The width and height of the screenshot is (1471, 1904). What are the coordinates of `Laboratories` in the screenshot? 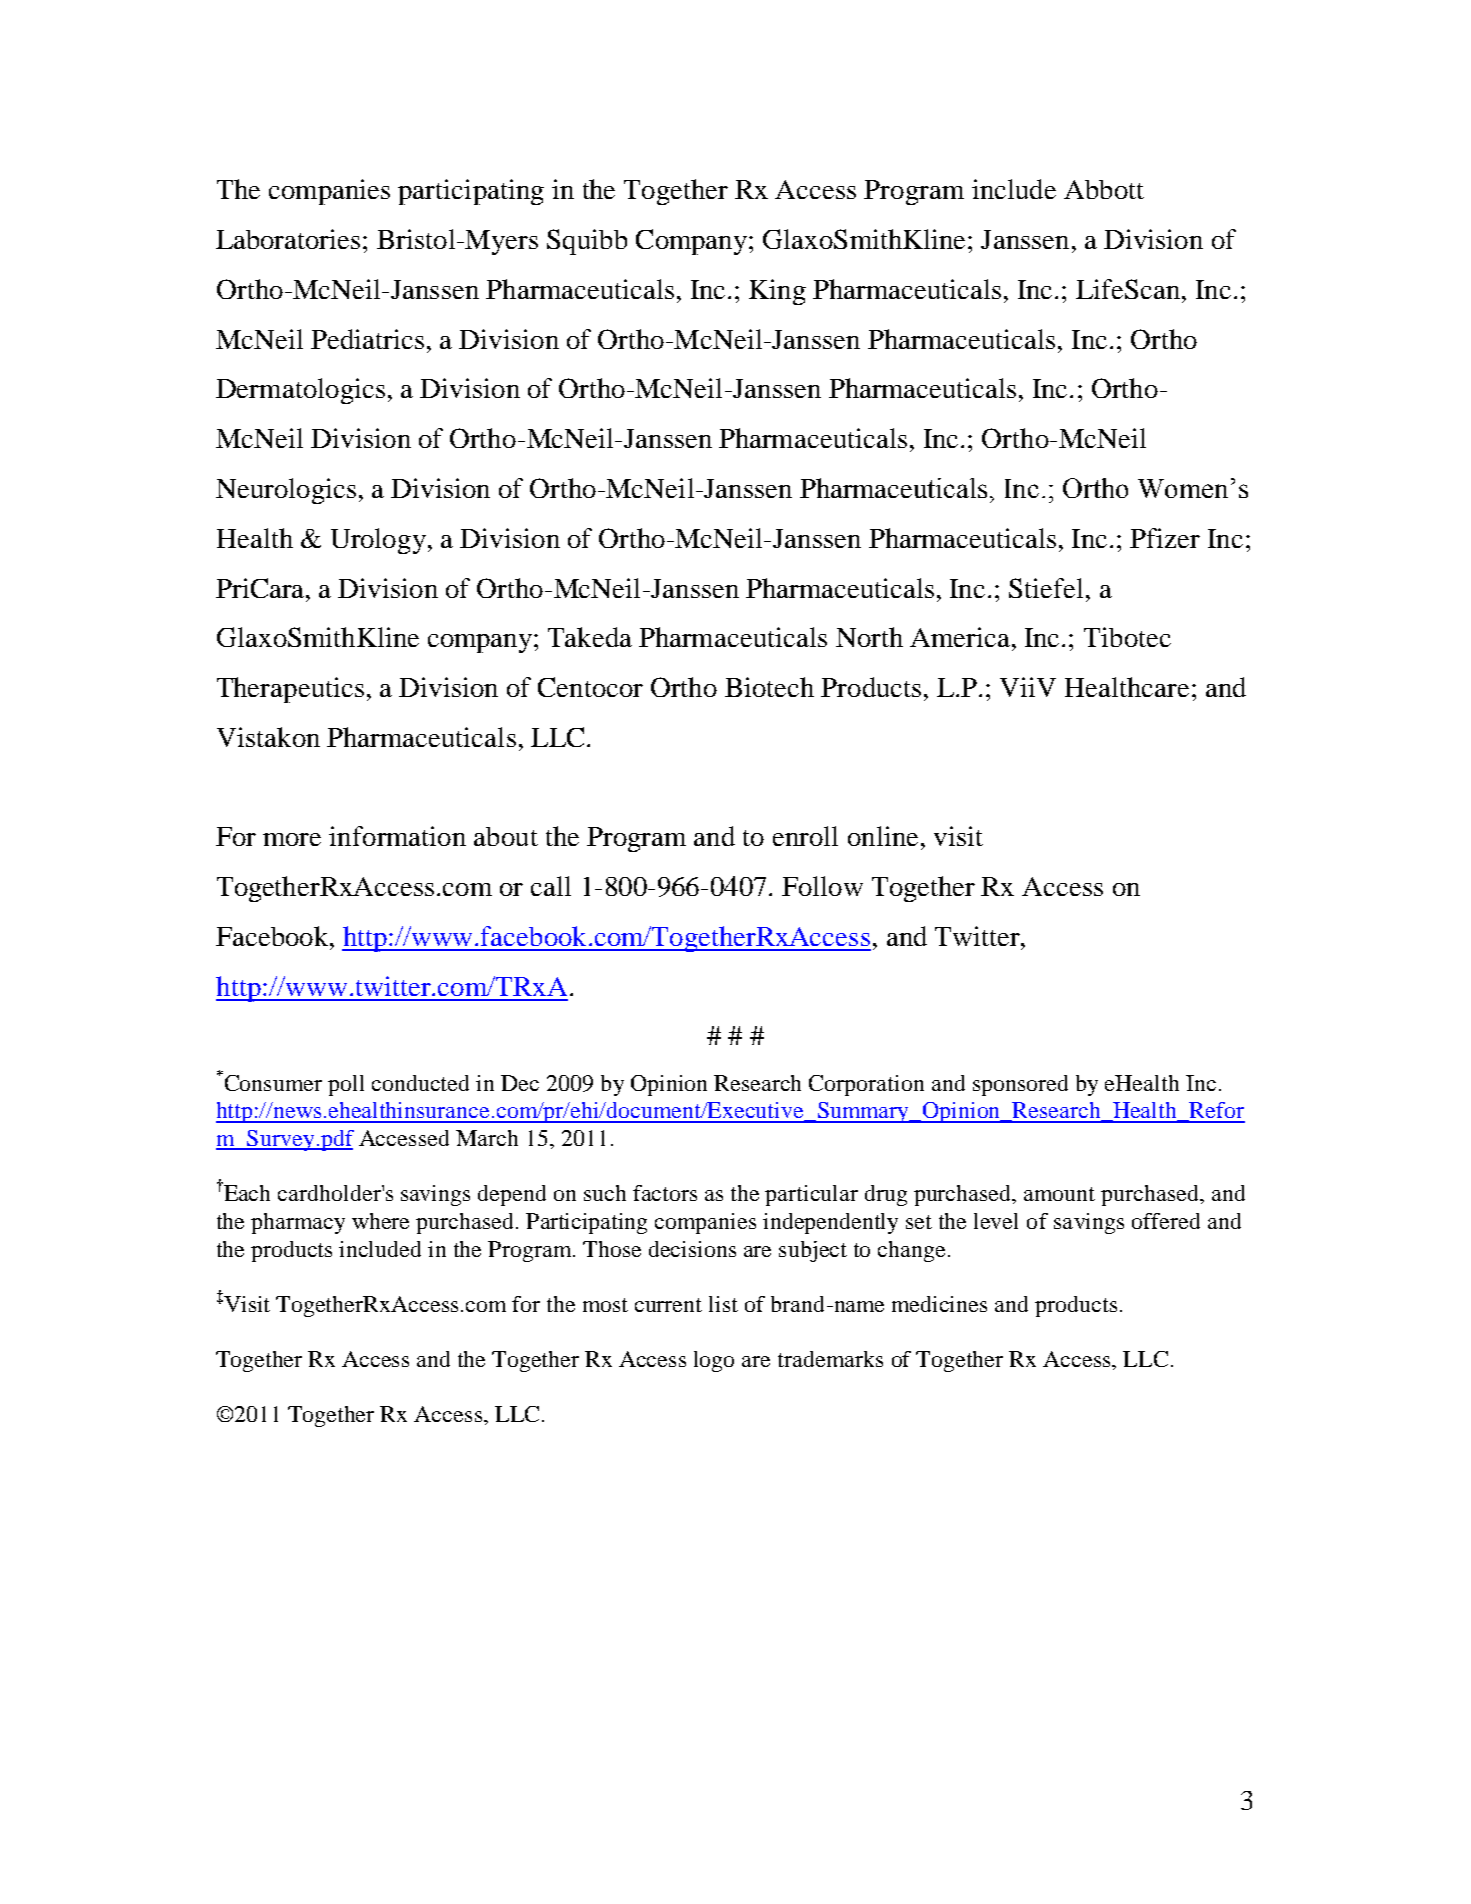 It's located at (288, 239).
